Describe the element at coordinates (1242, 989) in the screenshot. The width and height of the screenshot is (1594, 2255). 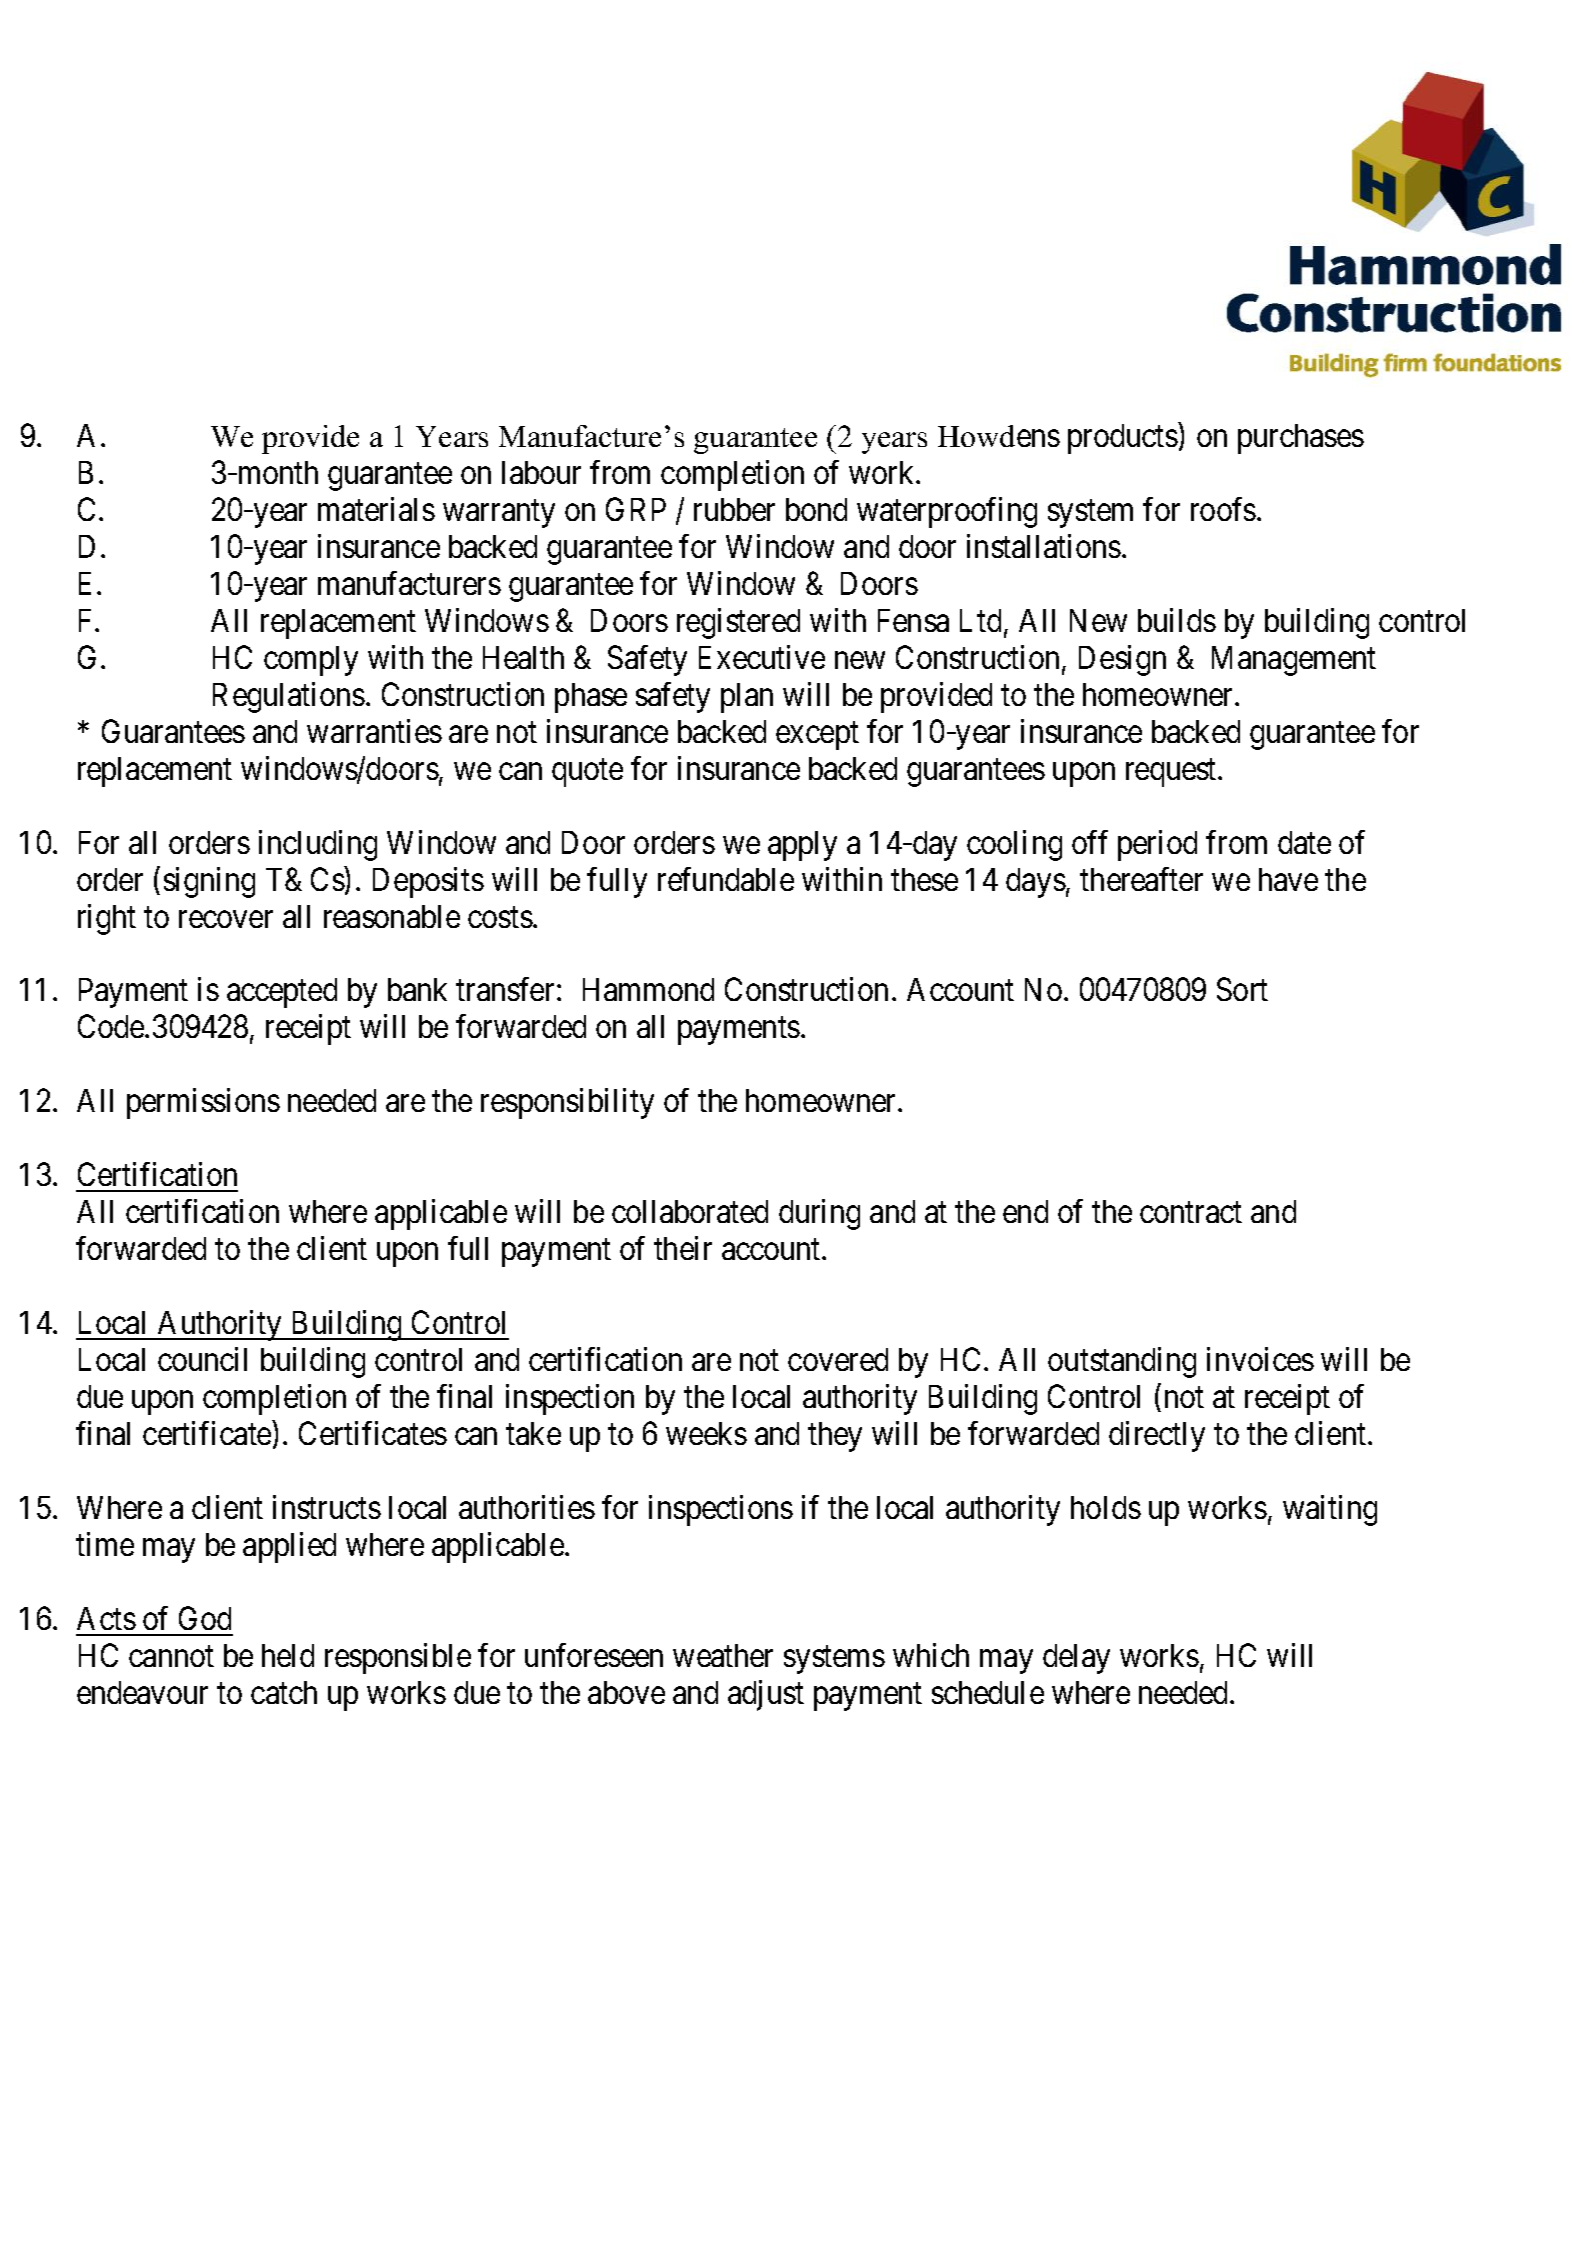
I see `Sort` at that location.
